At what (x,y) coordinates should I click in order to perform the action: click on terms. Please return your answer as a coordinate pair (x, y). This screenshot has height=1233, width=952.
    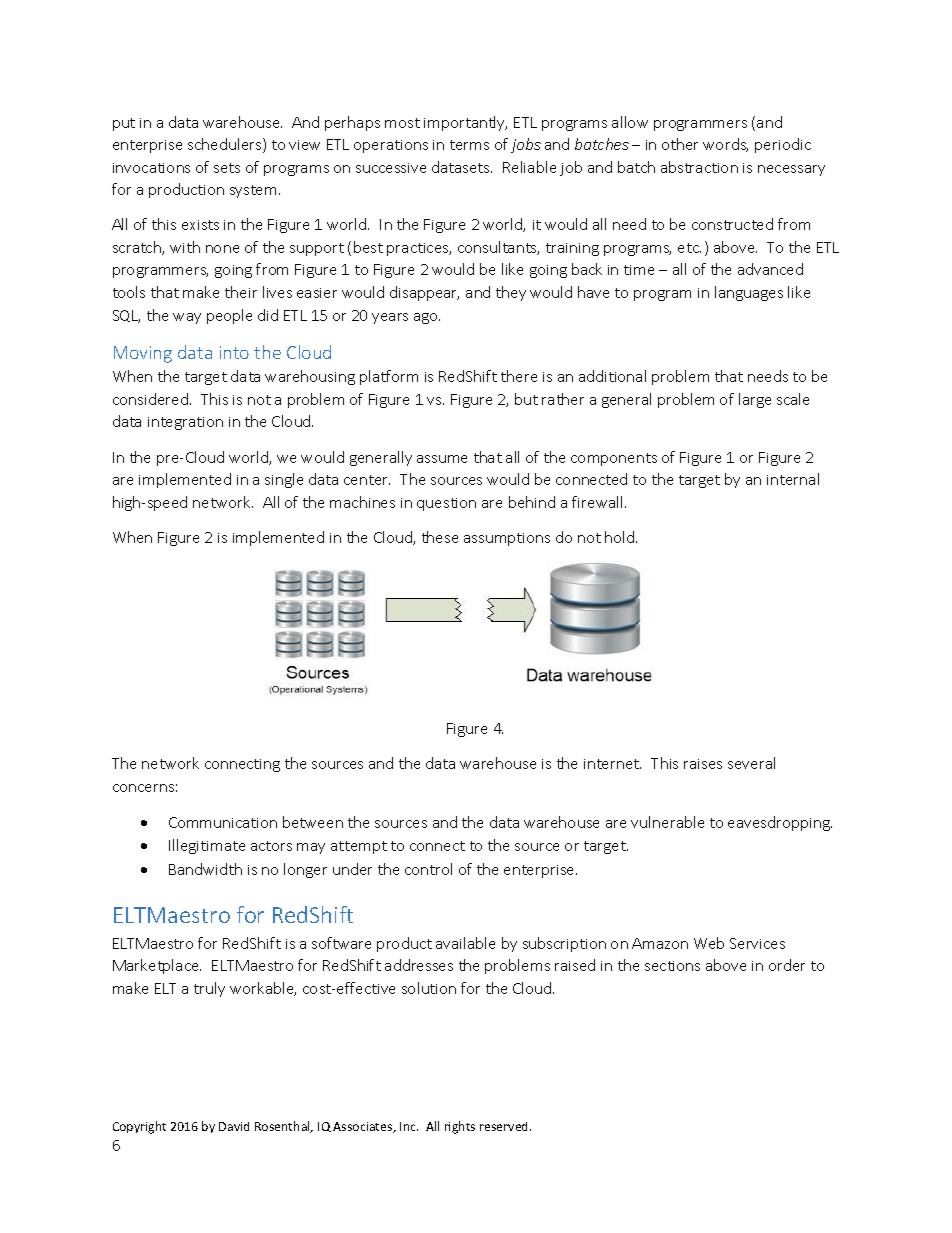
    Looking at the image, I should click on (469, 145).
